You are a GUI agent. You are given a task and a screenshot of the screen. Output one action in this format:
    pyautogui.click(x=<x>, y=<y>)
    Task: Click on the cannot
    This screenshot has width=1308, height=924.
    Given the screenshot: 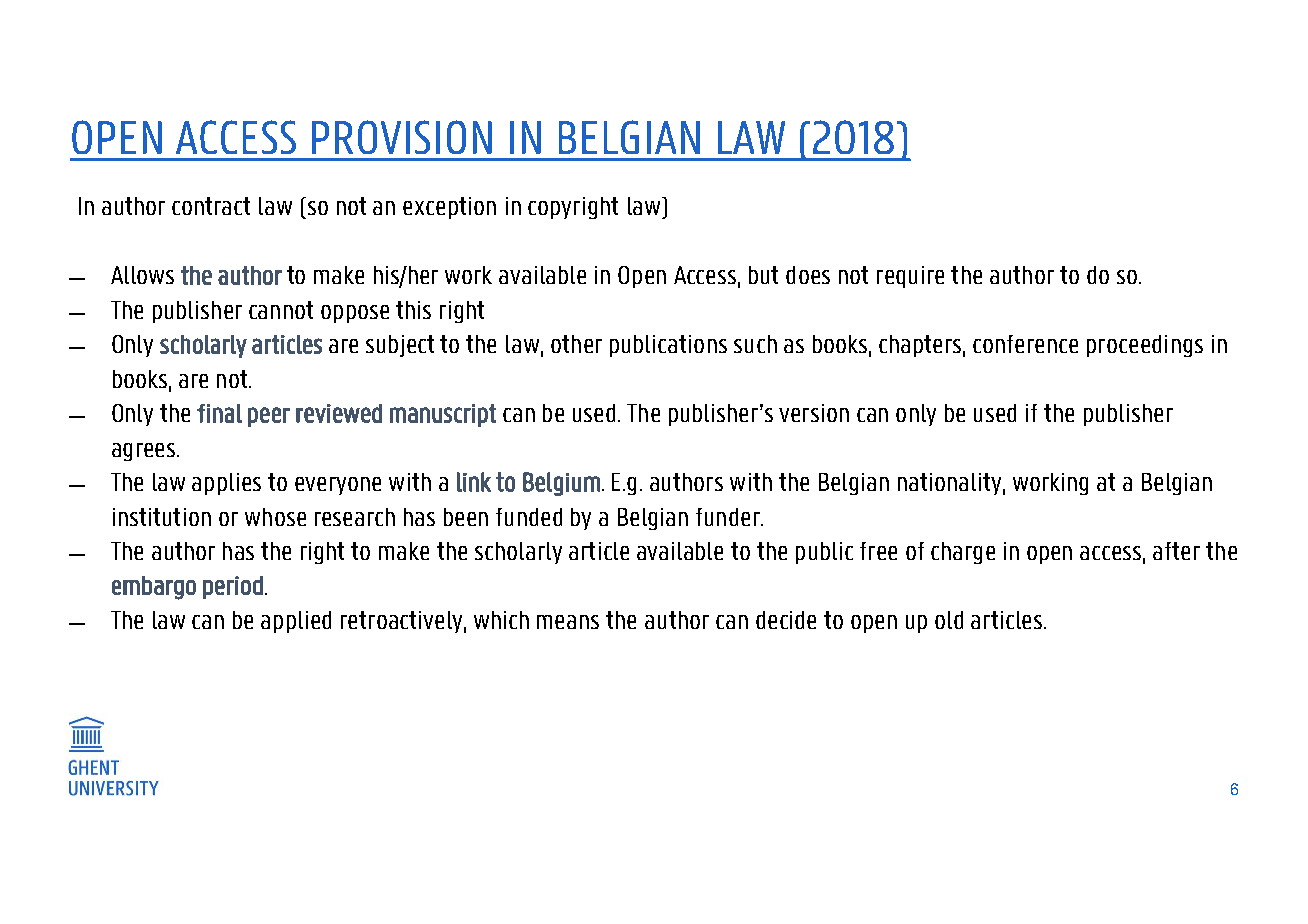 What is the action you would take?
    pyautogui.click(x=281, y=310)
